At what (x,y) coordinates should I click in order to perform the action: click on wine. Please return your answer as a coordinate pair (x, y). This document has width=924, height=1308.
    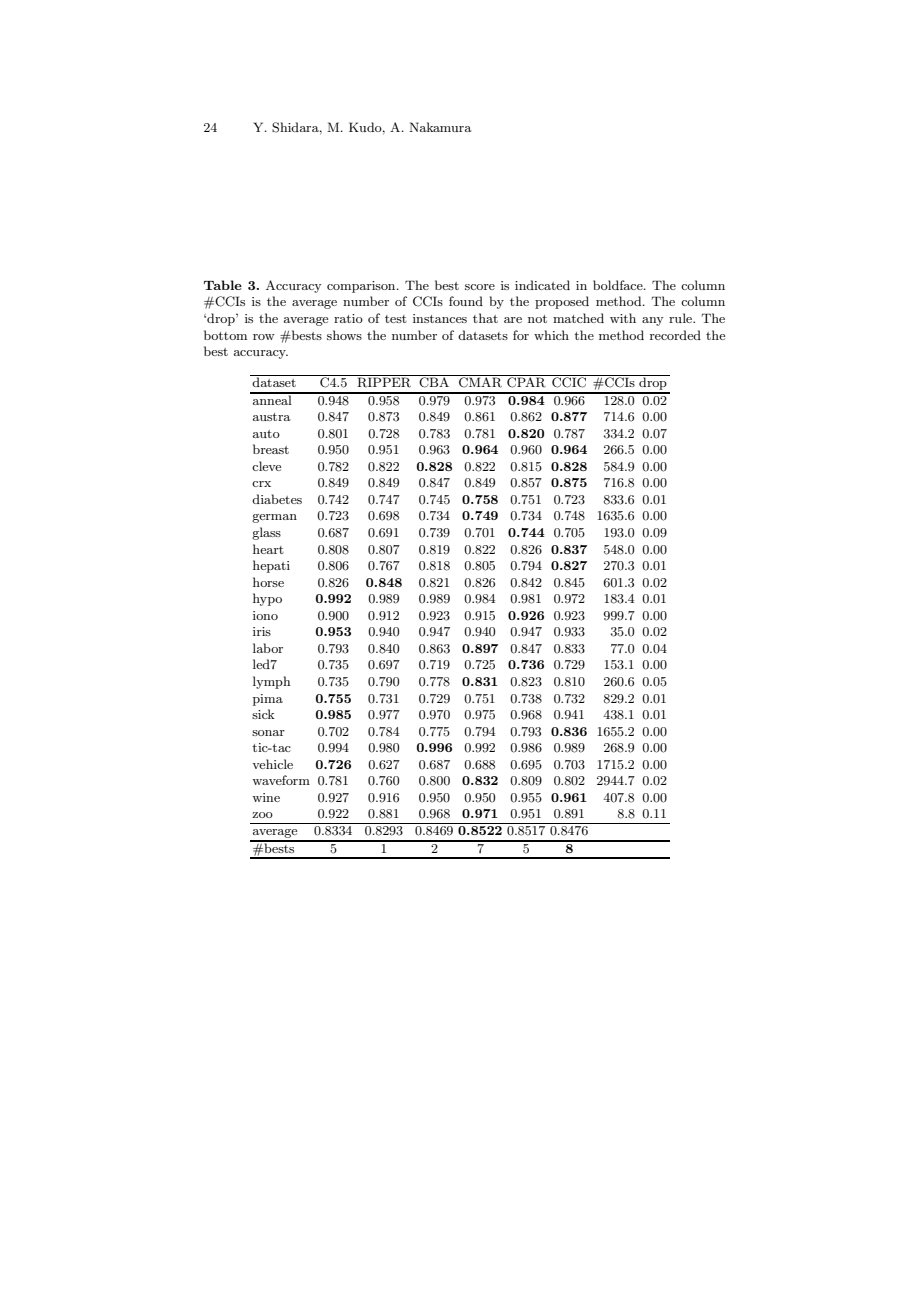
    Looking at the image, I should click on (266, 797).
